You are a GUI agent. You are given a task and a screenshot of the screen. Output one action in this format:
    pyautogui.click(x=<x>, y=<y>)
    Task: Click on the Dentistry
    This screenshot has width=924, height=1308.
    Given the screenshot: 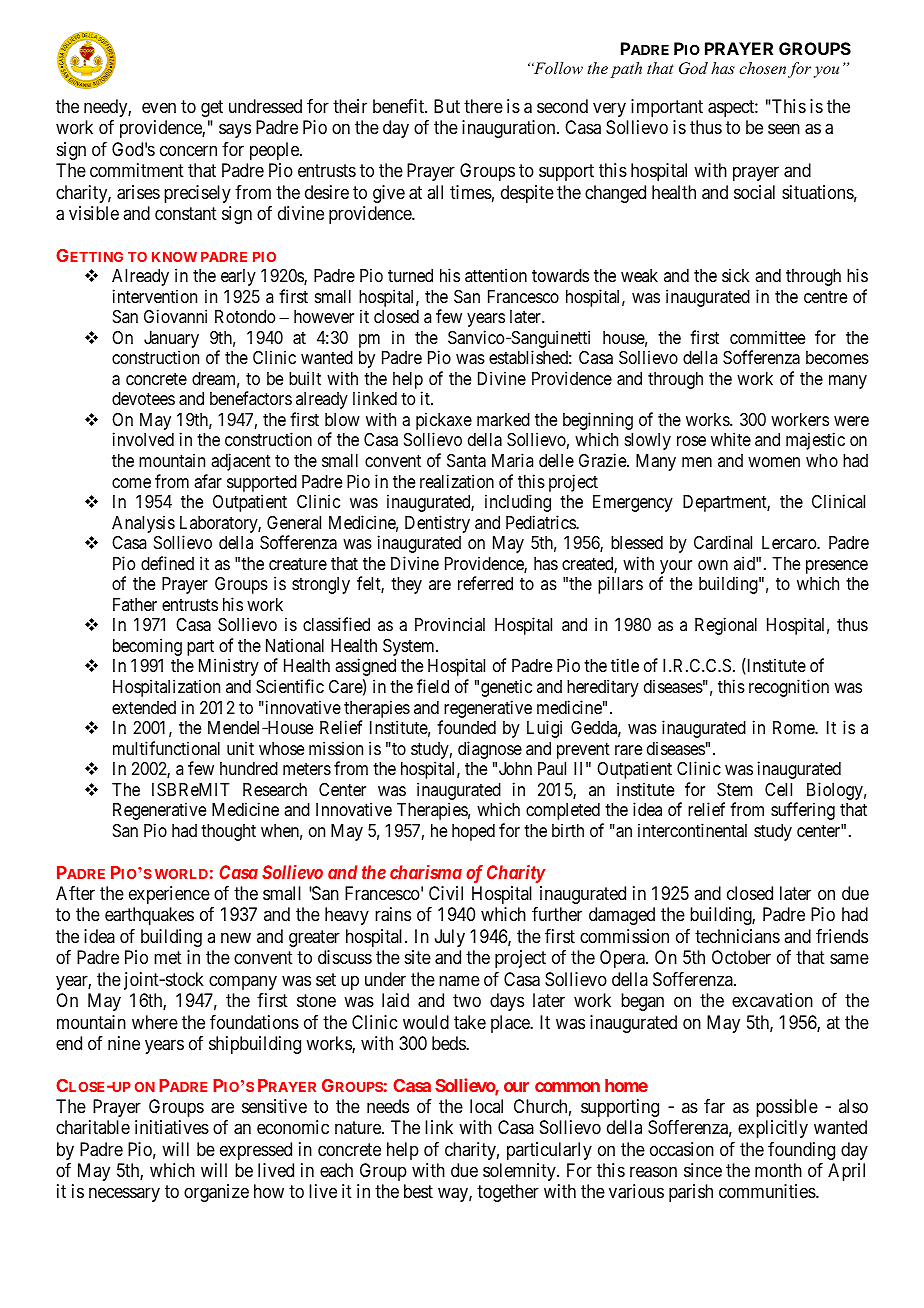 What is the action you would take?
    pyautogui.click(x=437, y=524)
